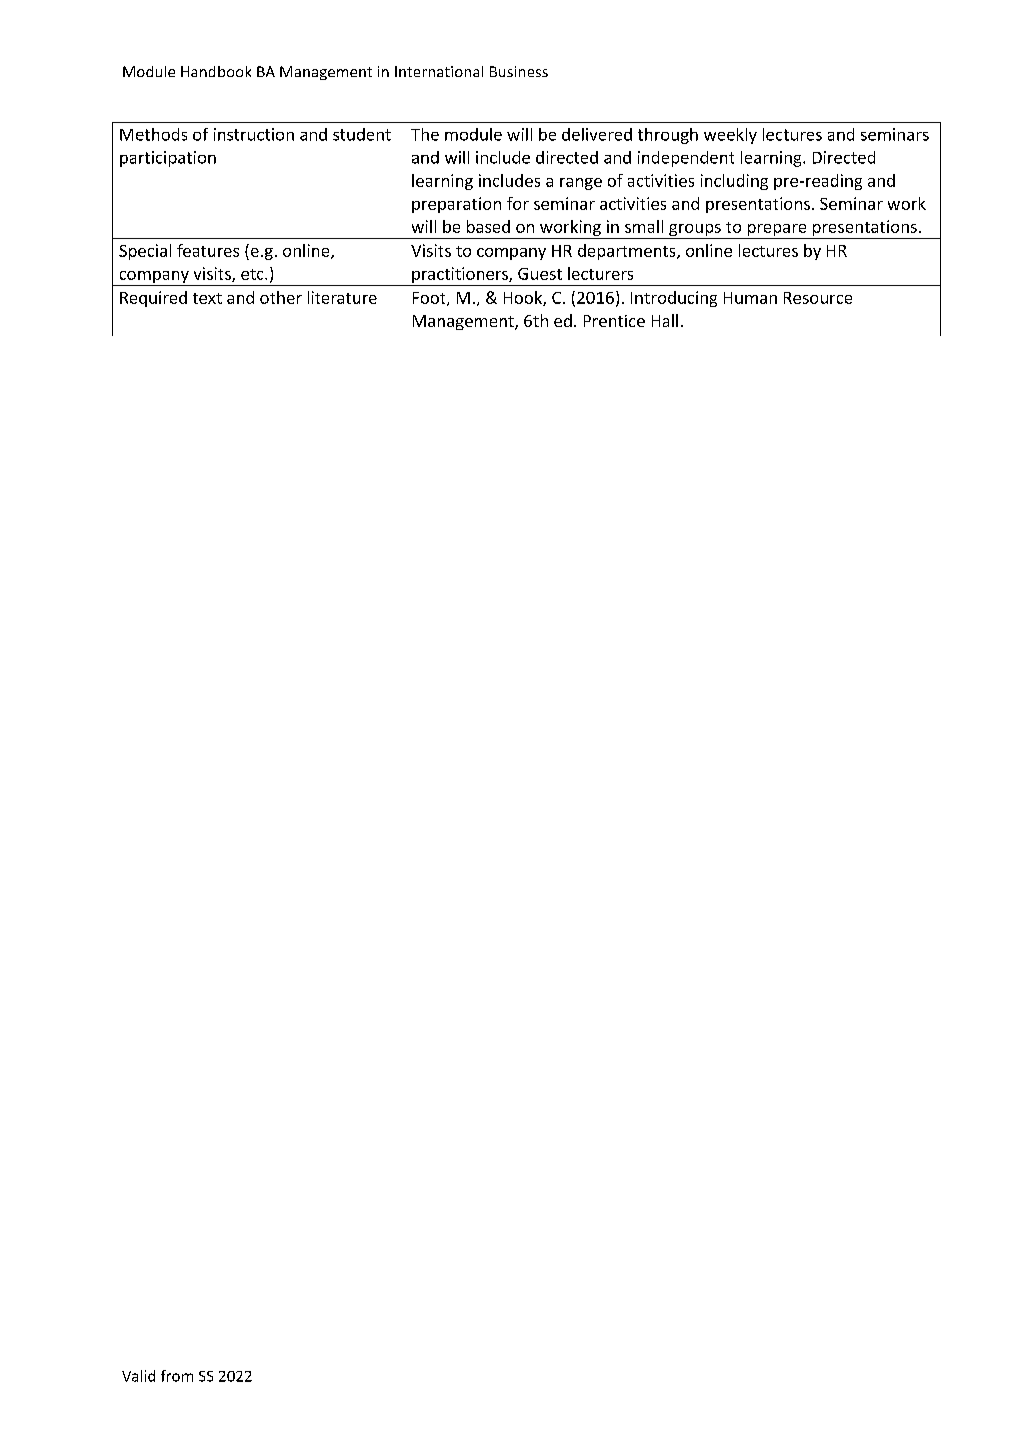 This screenshot has height=1447, width=1023. I want to click on text, so click(207, 298).
